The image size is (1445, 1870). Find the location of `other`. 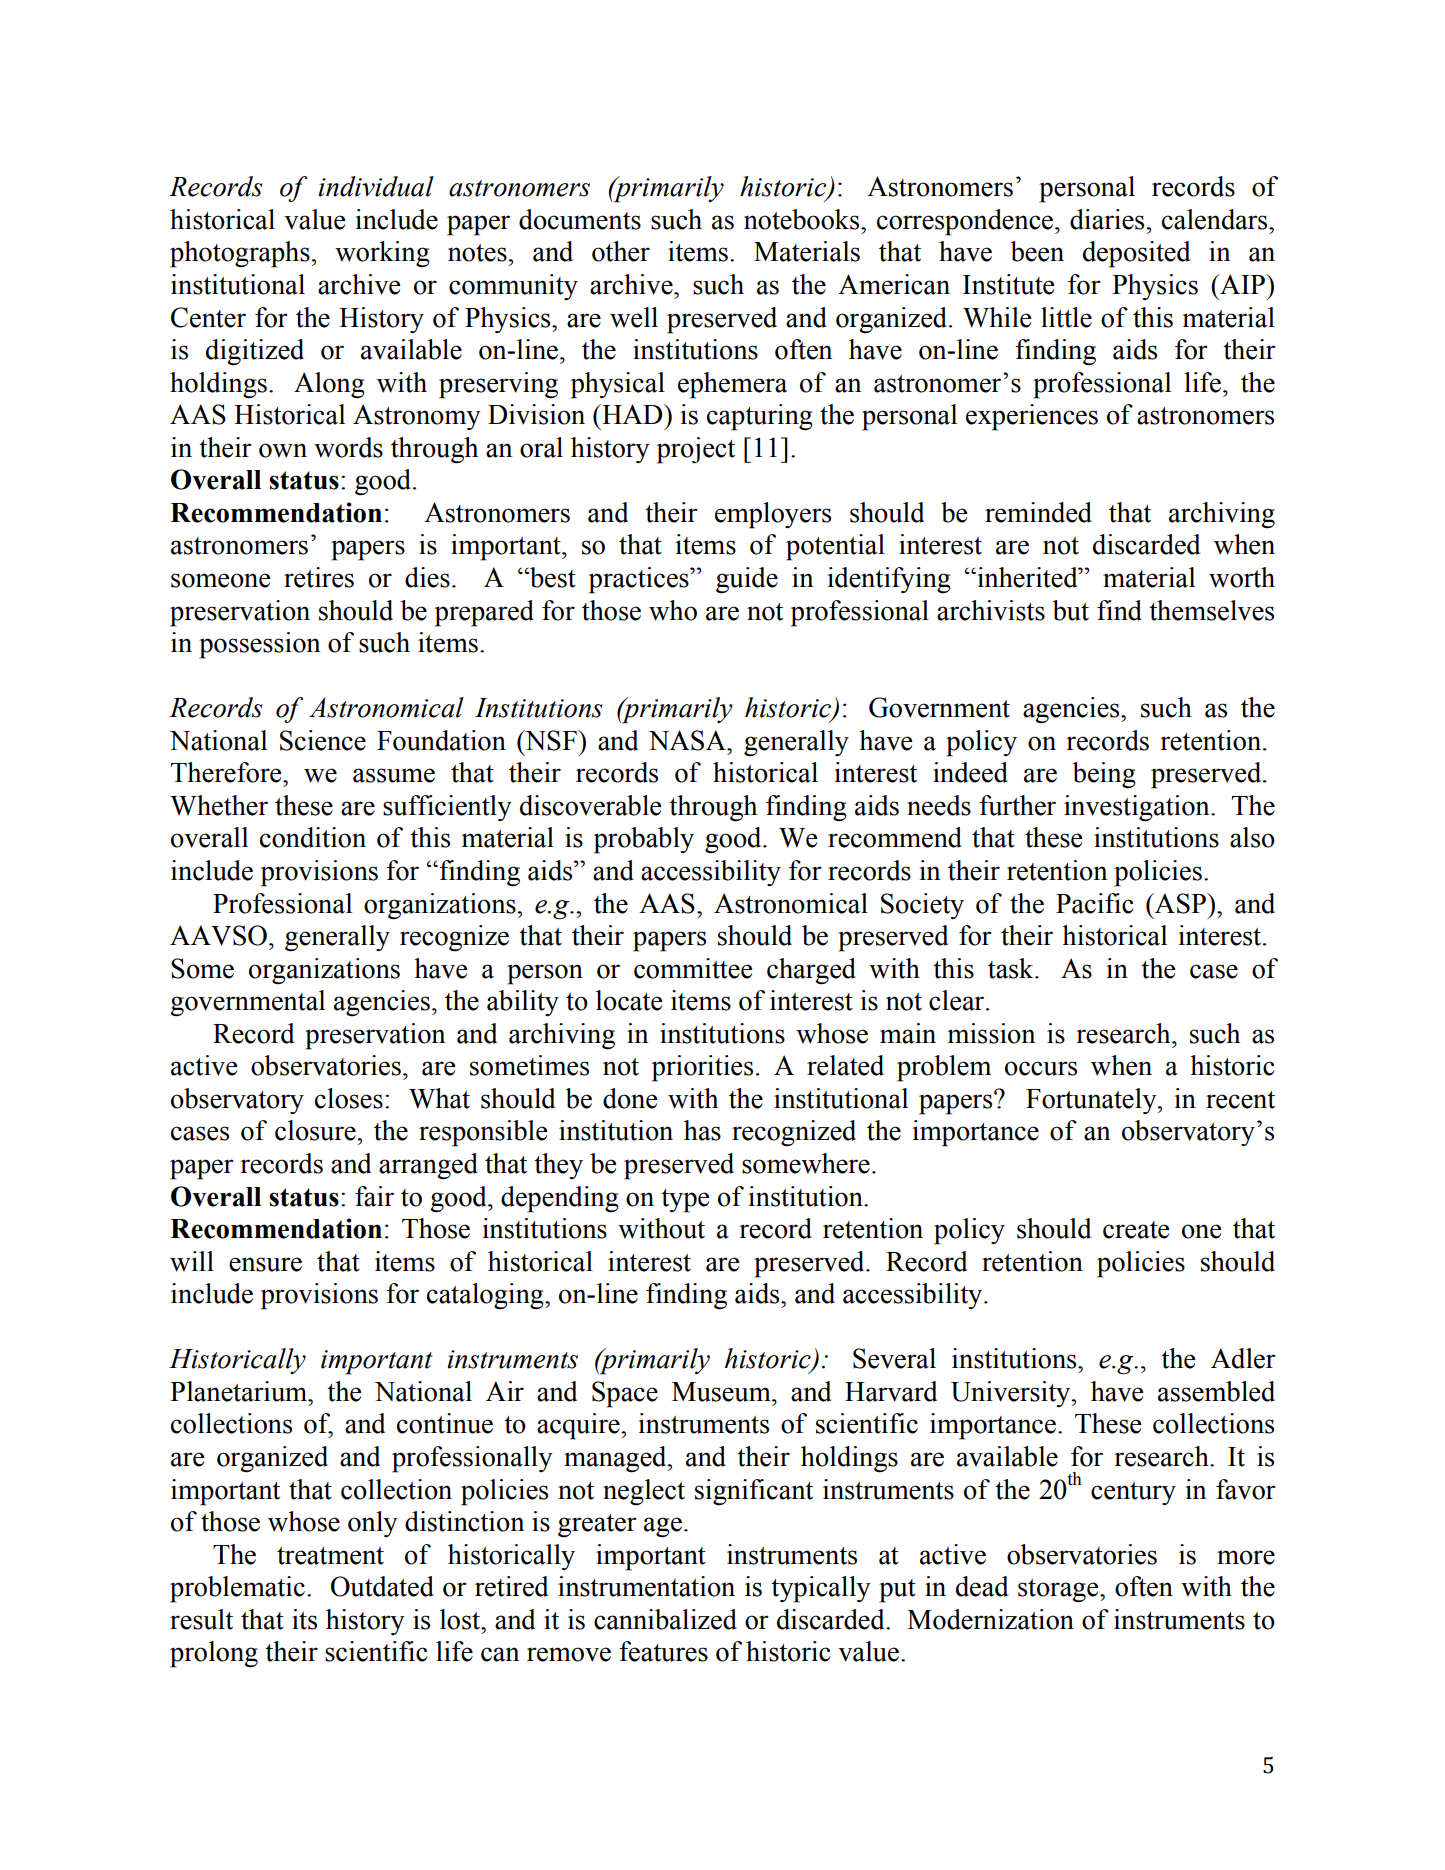

other is located at coordinates (621, 251).
